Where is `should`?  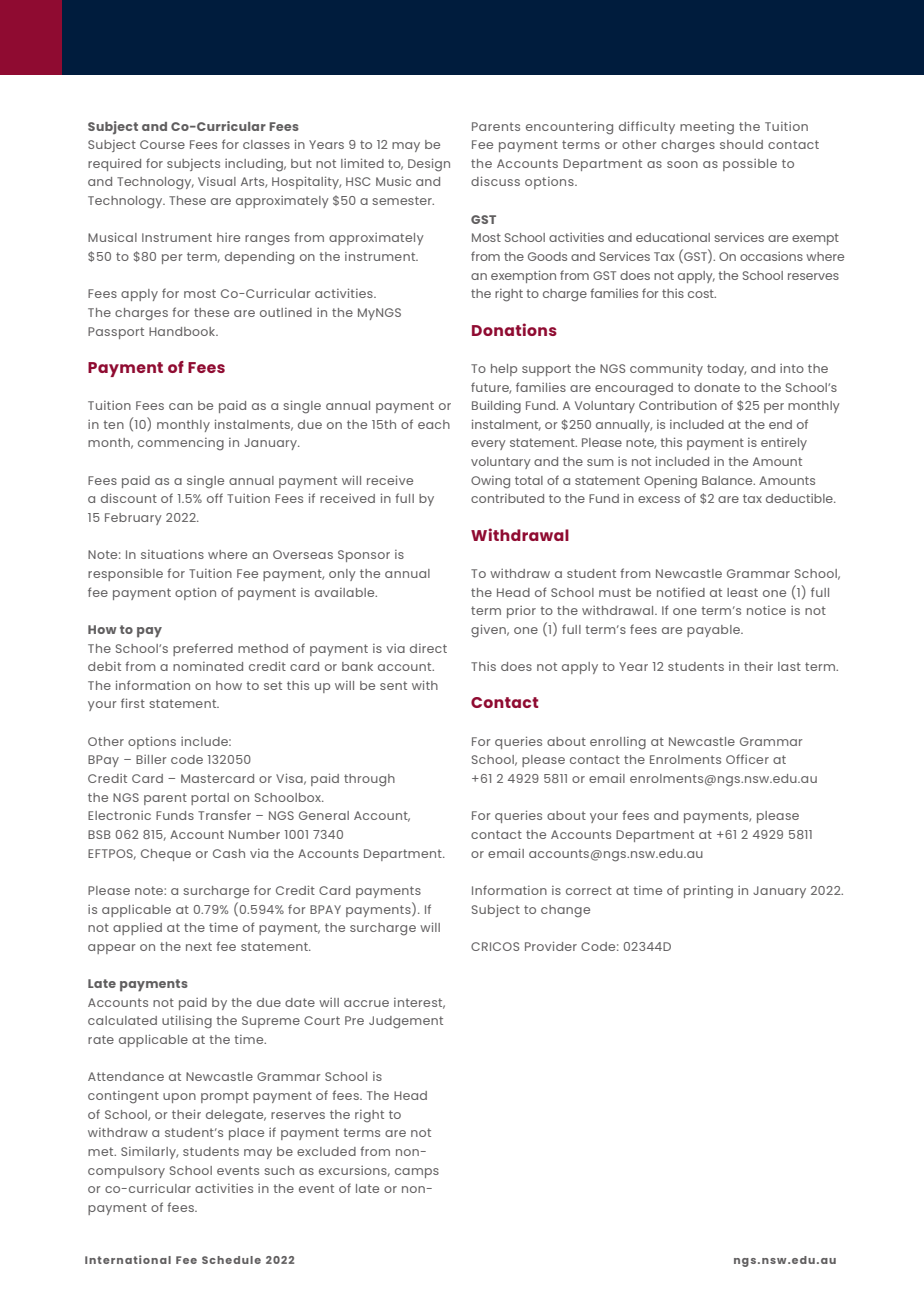 should is located at coordinates (741, 144).
